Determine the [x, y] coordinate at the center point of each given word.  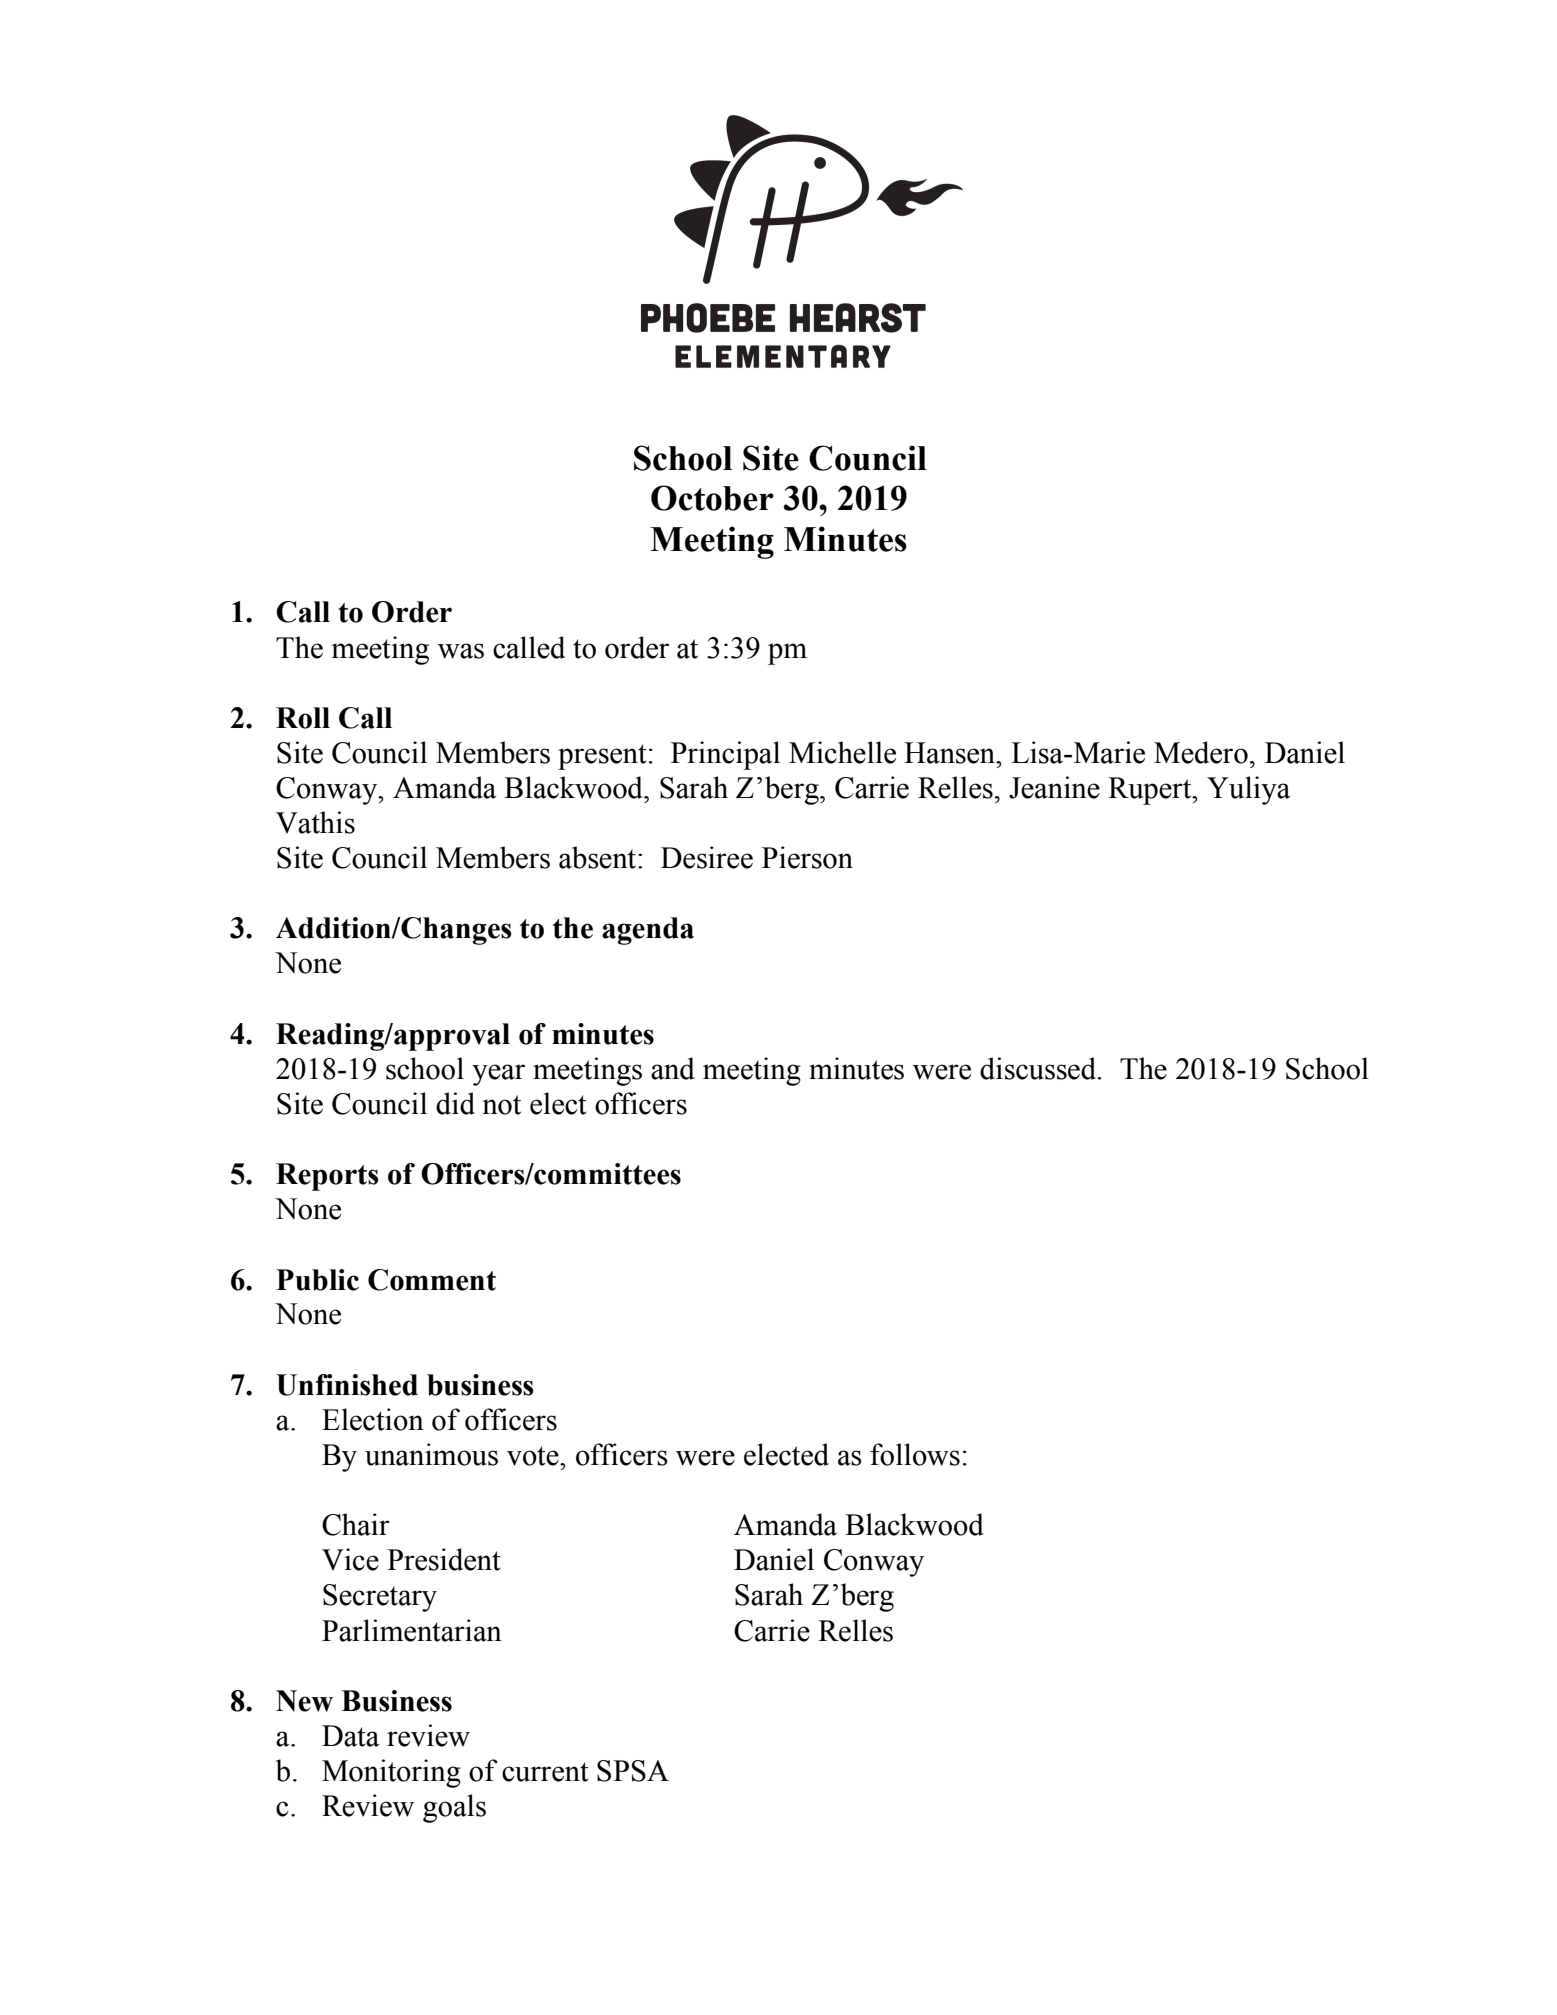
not [501, 1105]
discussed [1039, 1068]
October [712, 498]
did [455, 1103]
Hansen [951, 753]
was [461, 651]
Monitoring [391, 1773]
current [545, 1772]
